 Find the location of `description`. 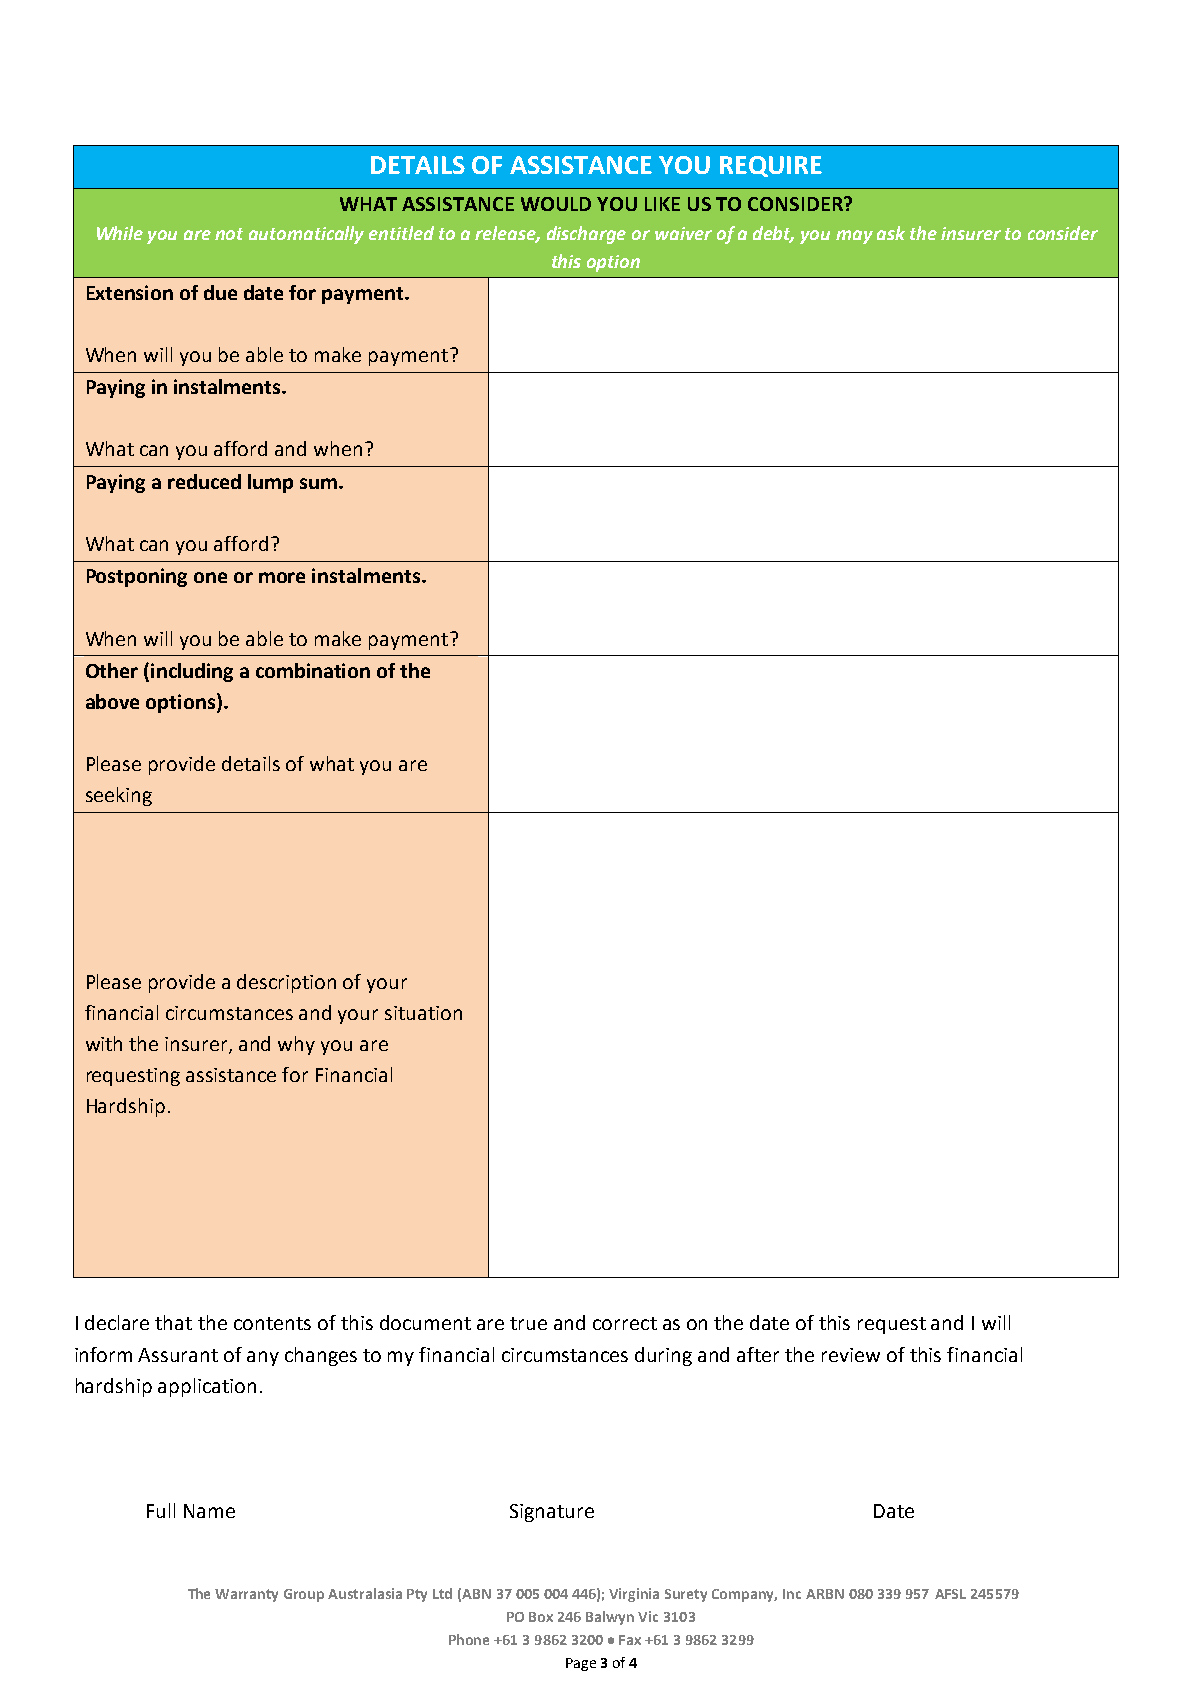

description is located at coordinates (286, 983).
